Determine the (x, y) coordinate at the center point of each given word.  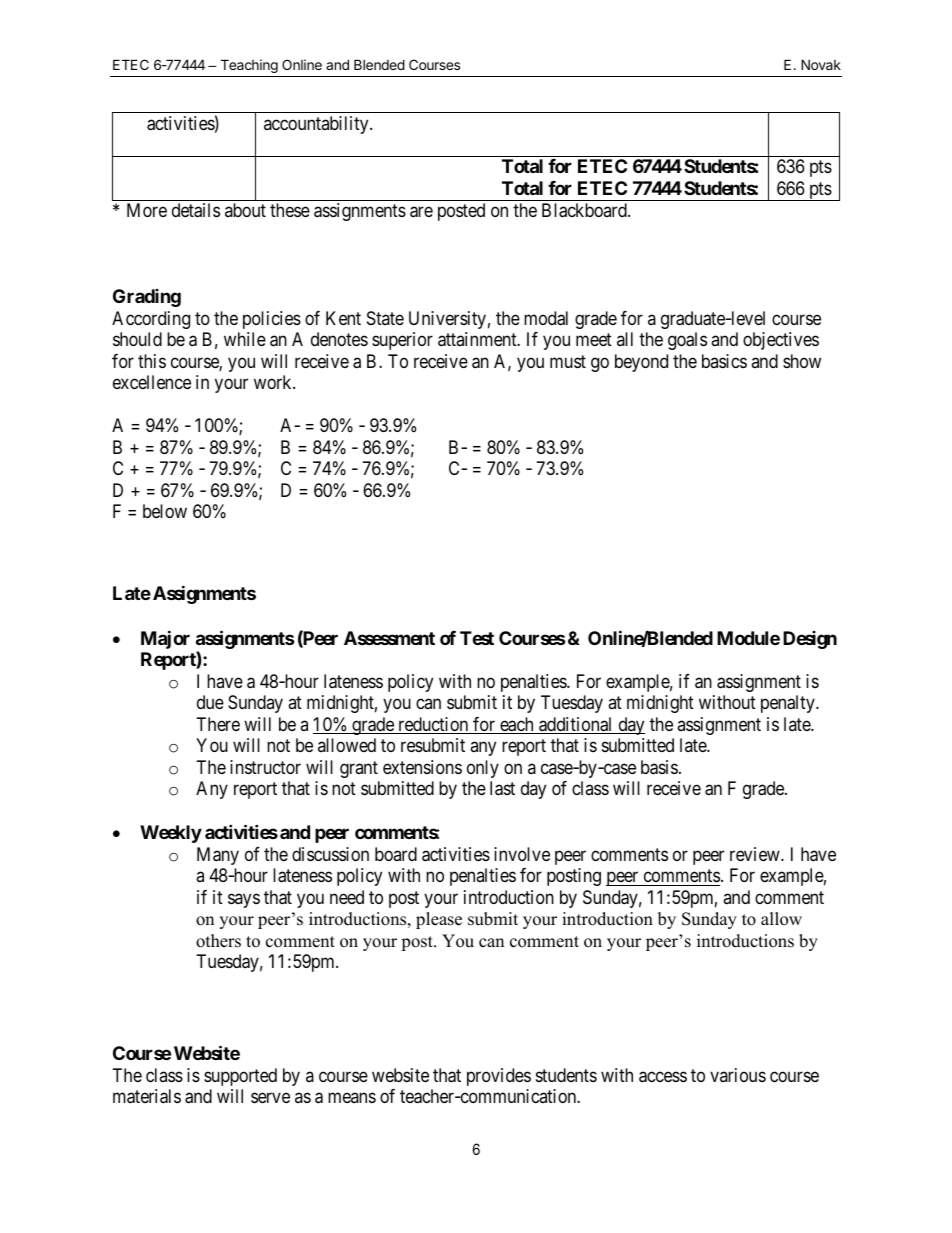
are (421, 212)
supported (240, 1077)
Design (810, 640)
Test (477, 638)
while (245, 339)
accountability (317, 125)
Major (165, 639)
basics (724, 361)
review (756, 854)
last (502, 788)
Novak (821, 64)
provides (499, 1077)
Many (218, 856)
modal (546, 318)
